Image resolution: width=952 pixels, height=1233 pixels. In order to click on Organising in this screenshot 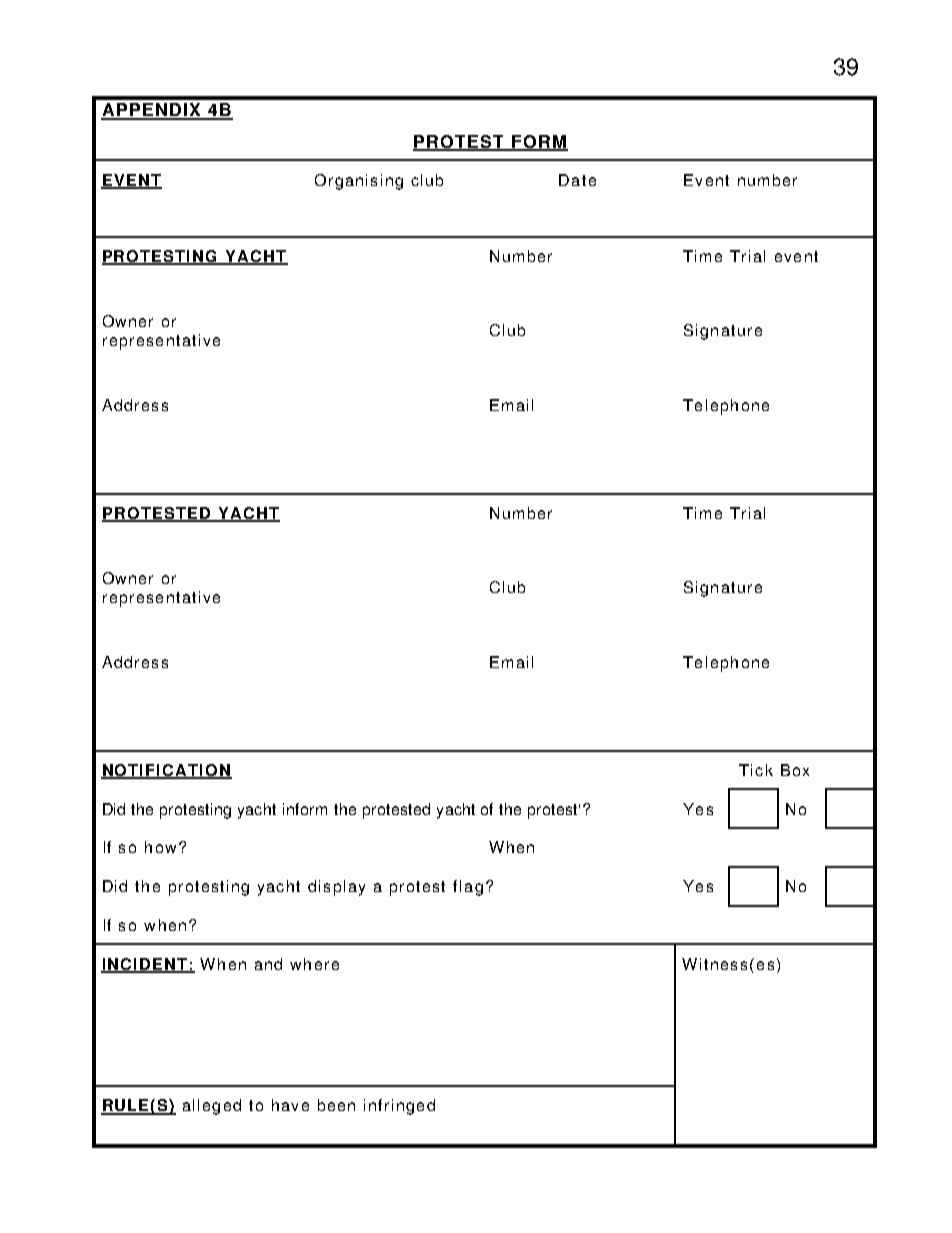, I will do `click(359, 182)`.
